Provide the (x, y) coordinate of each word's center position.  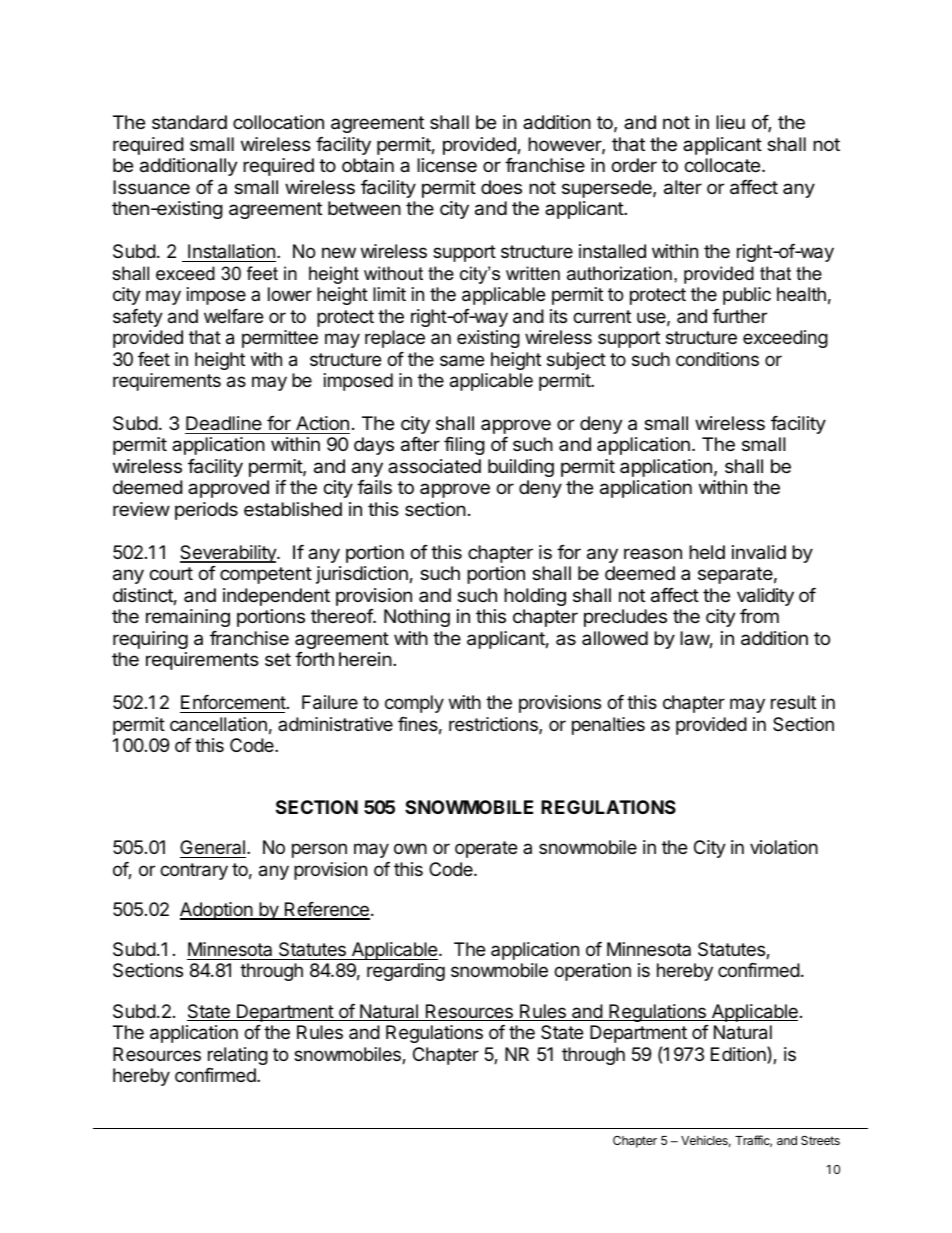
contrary (194, 871)
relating (238, 1056)
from (759, 616)
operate (486, 849)
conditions (717, 359)
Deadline (224, 423)
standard (189, 122)
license (447, 165)
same (462, 361)
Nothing (417, 618)
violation (784, 847)
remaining (188, 618)
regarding (406, 972)
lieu (730, 122)
